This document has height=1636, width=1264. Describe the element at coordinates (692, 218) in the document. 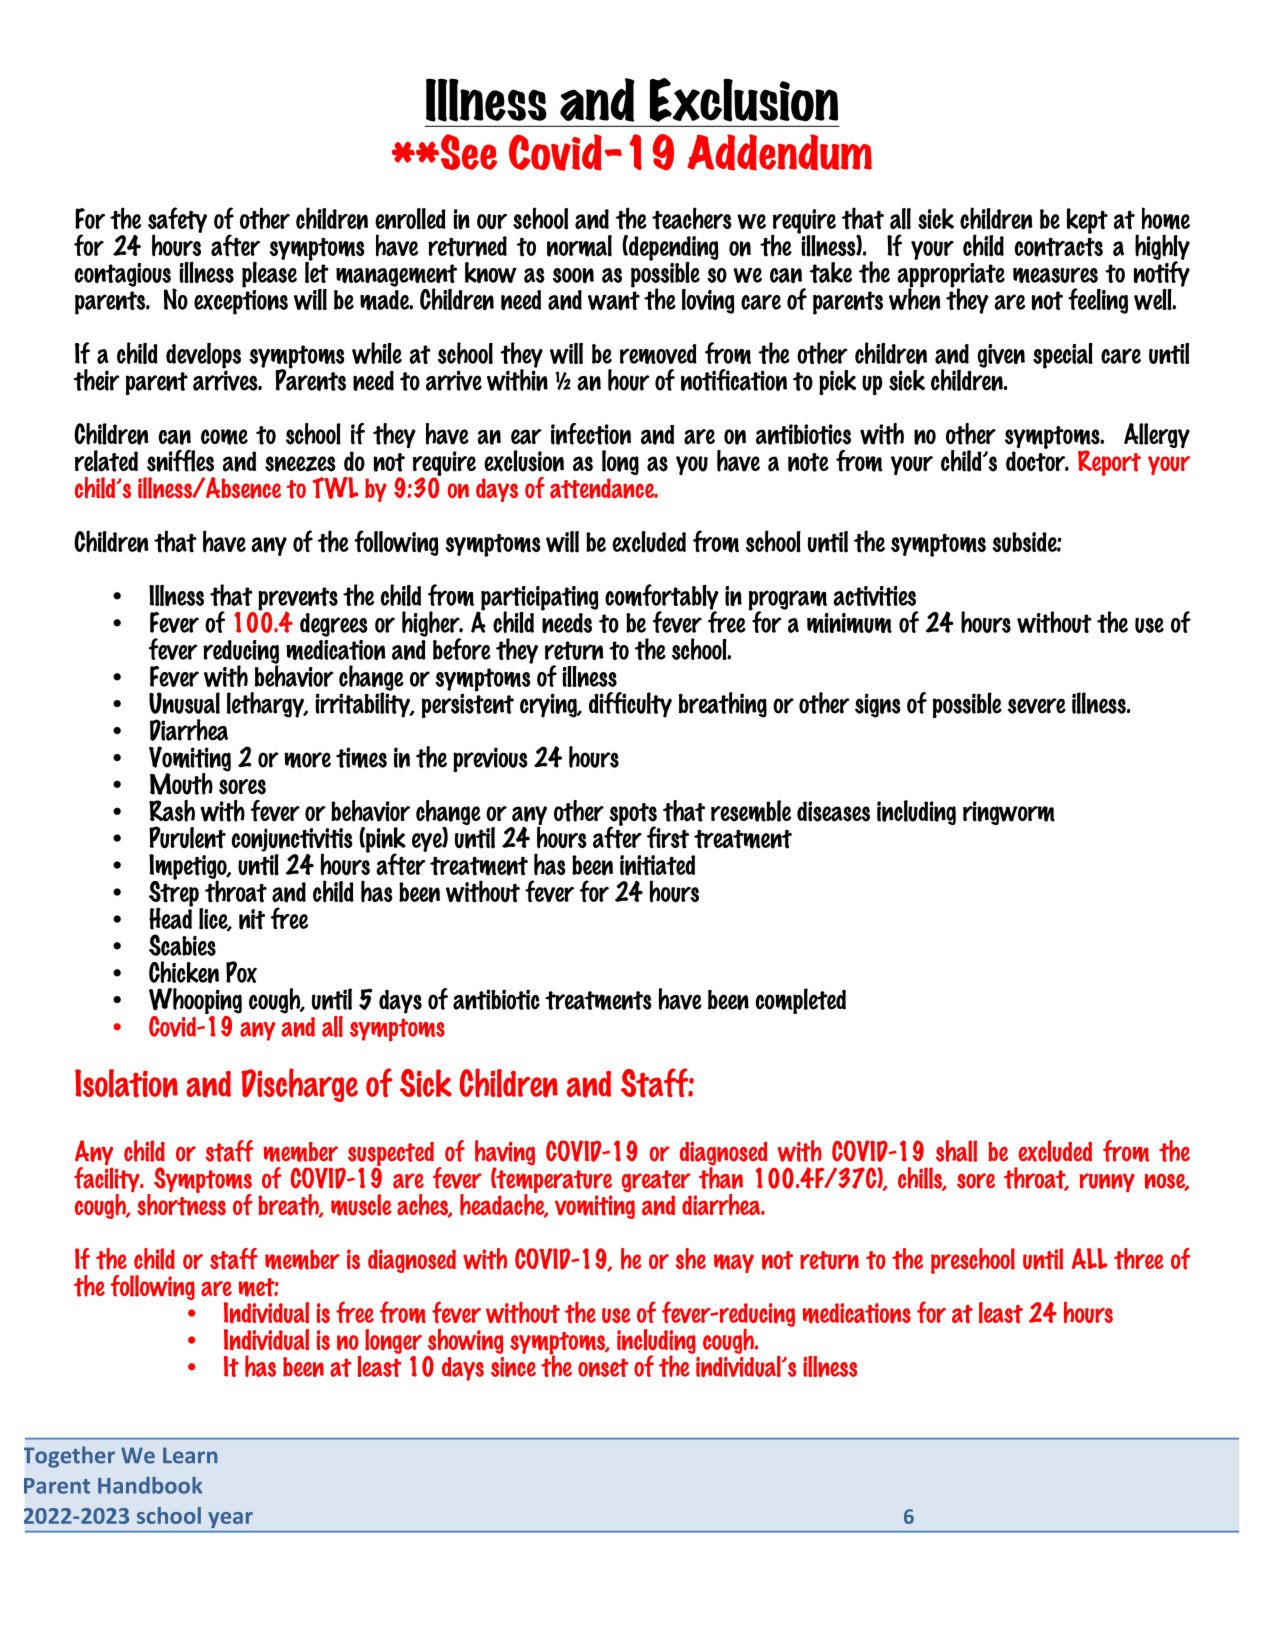

I see `teachers` at that location.
